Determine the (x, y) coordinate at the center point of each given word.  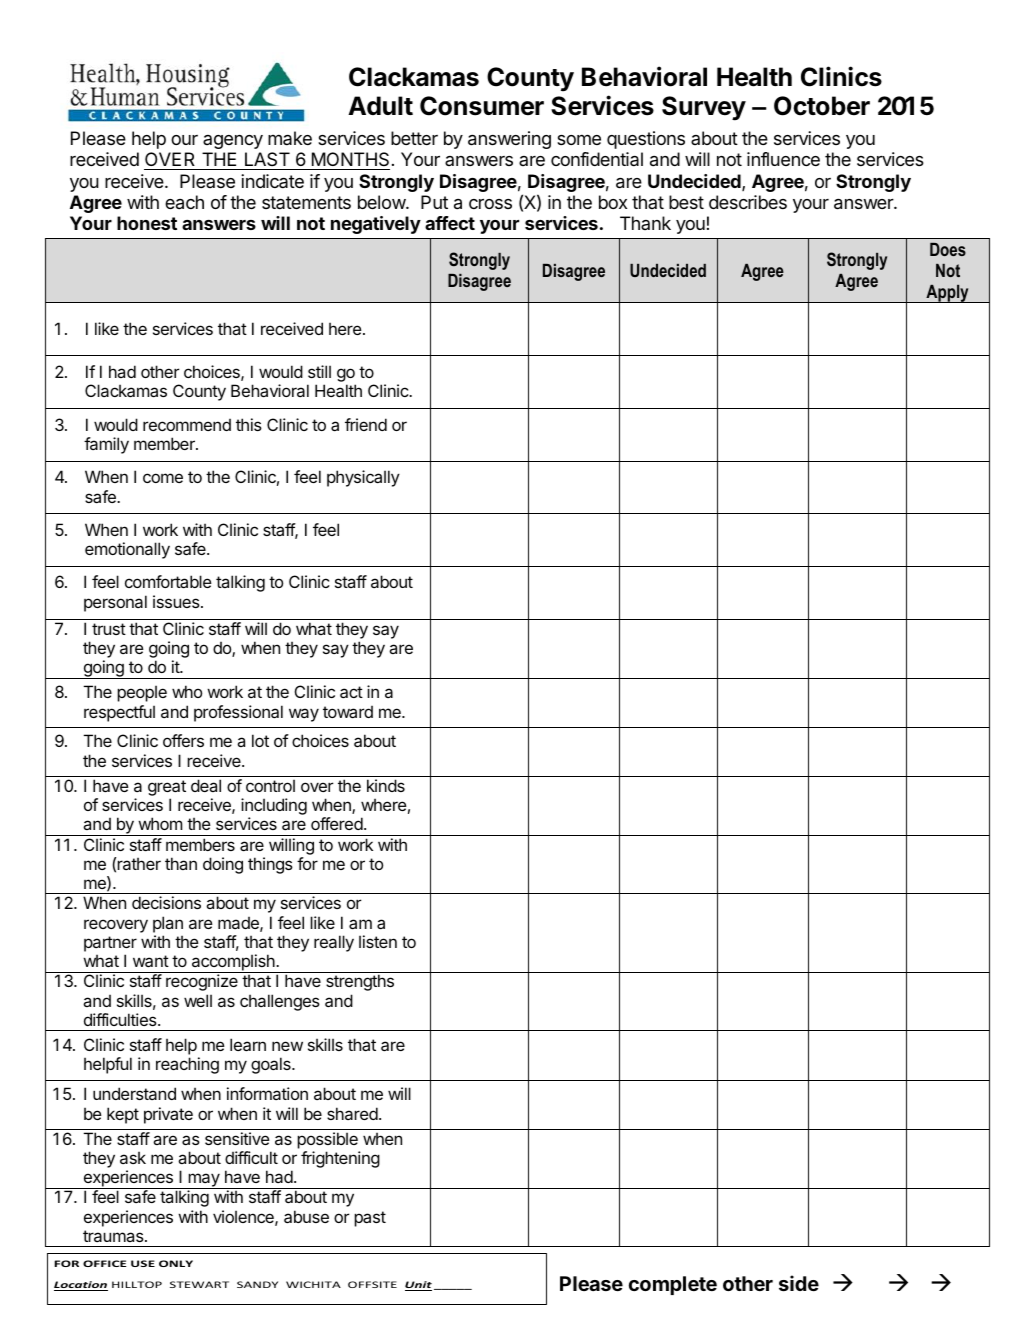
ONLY (176, 1263)
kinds (386, 785)
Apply (947, 293)
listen (378, 941)
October (822, 106)
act (351, 692)
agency (233, 142)
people (142, 693)
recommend (187, 425)
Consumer (482, 106)
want (151, 961)
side (799, 1283)
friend (366, 424)
